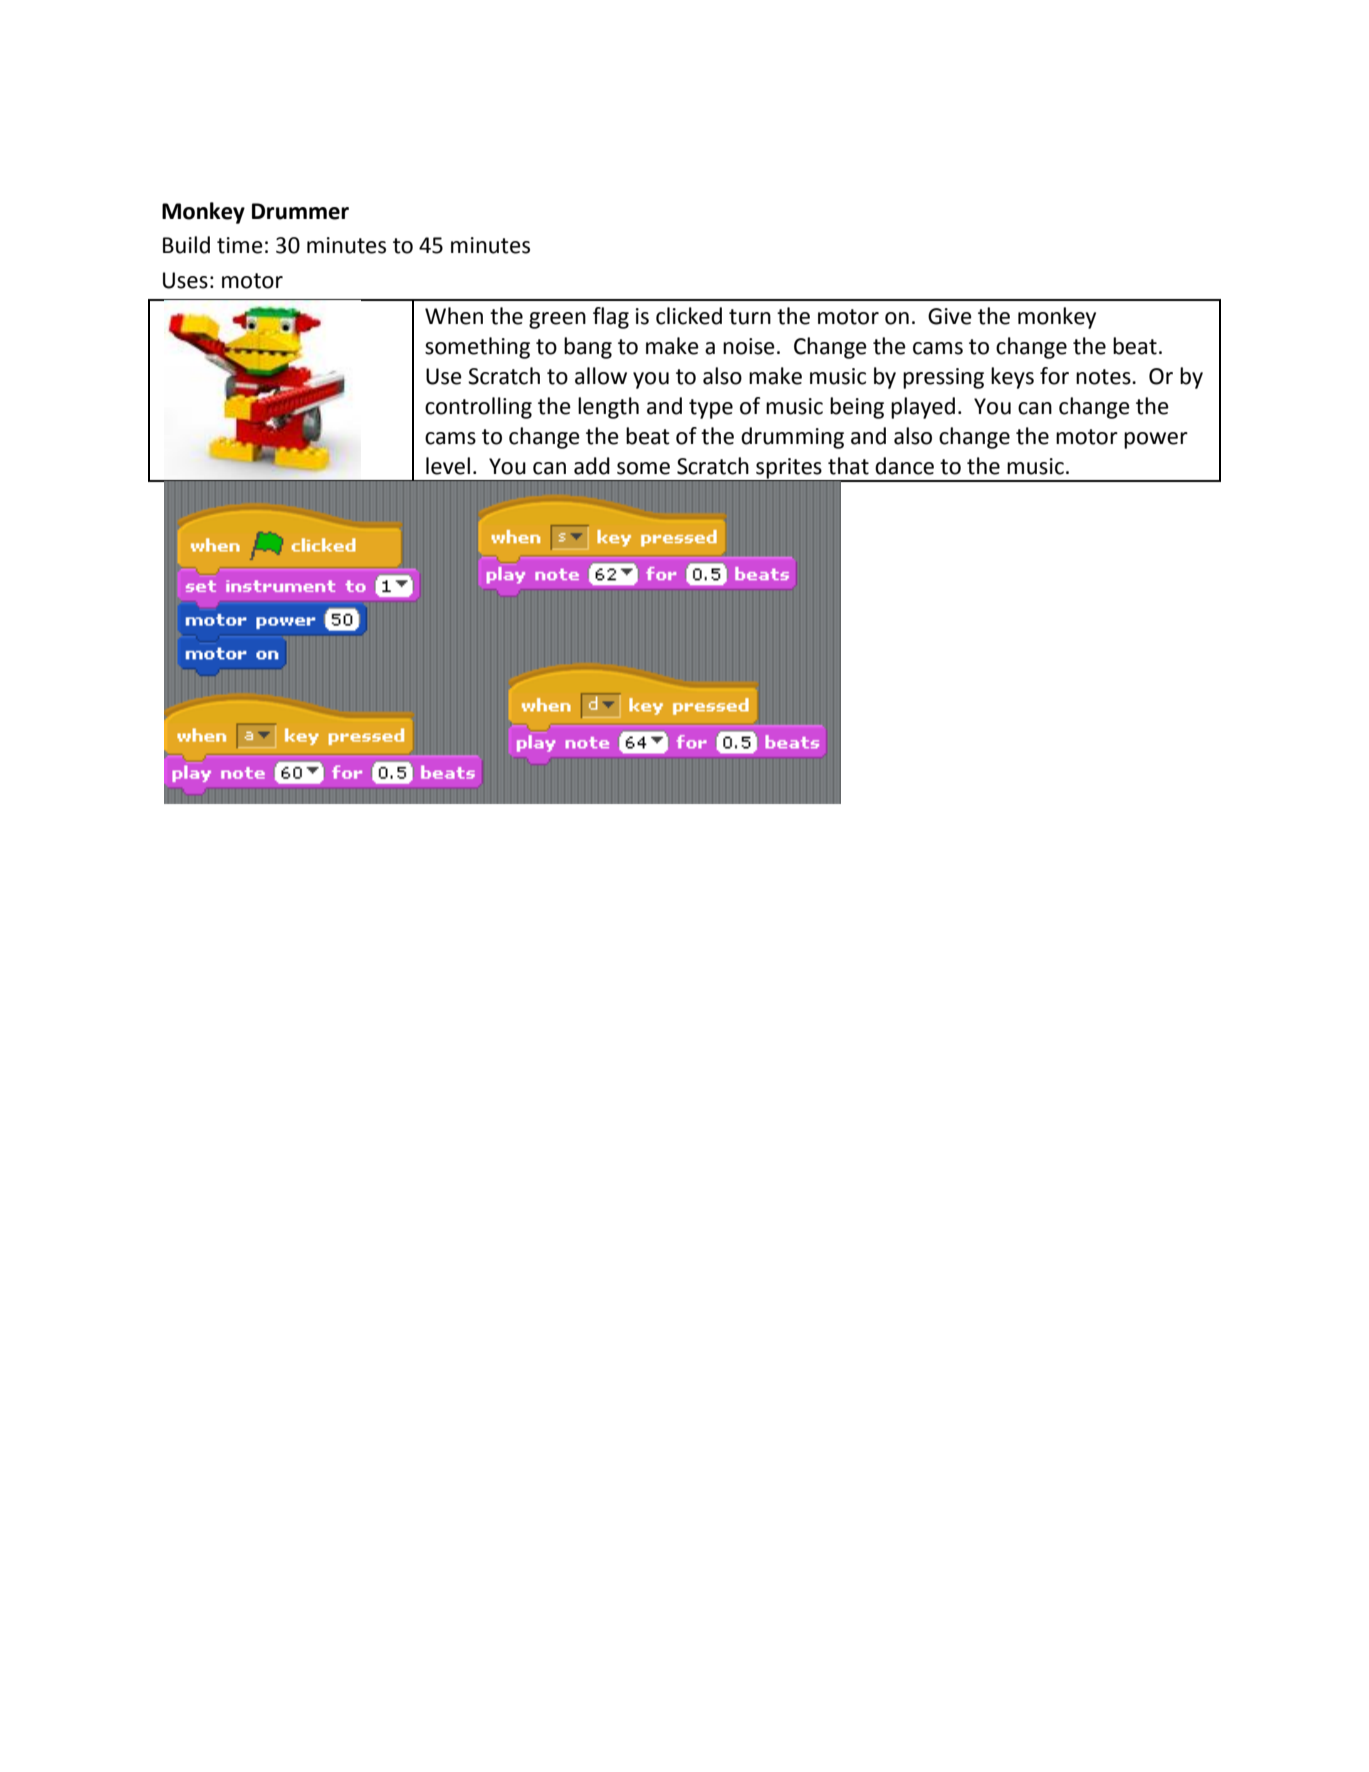 This screenshot has width=1369, height=1772. Describe the element at coordinates (1054, 376) in the screenshot. I see `for` at that location.
